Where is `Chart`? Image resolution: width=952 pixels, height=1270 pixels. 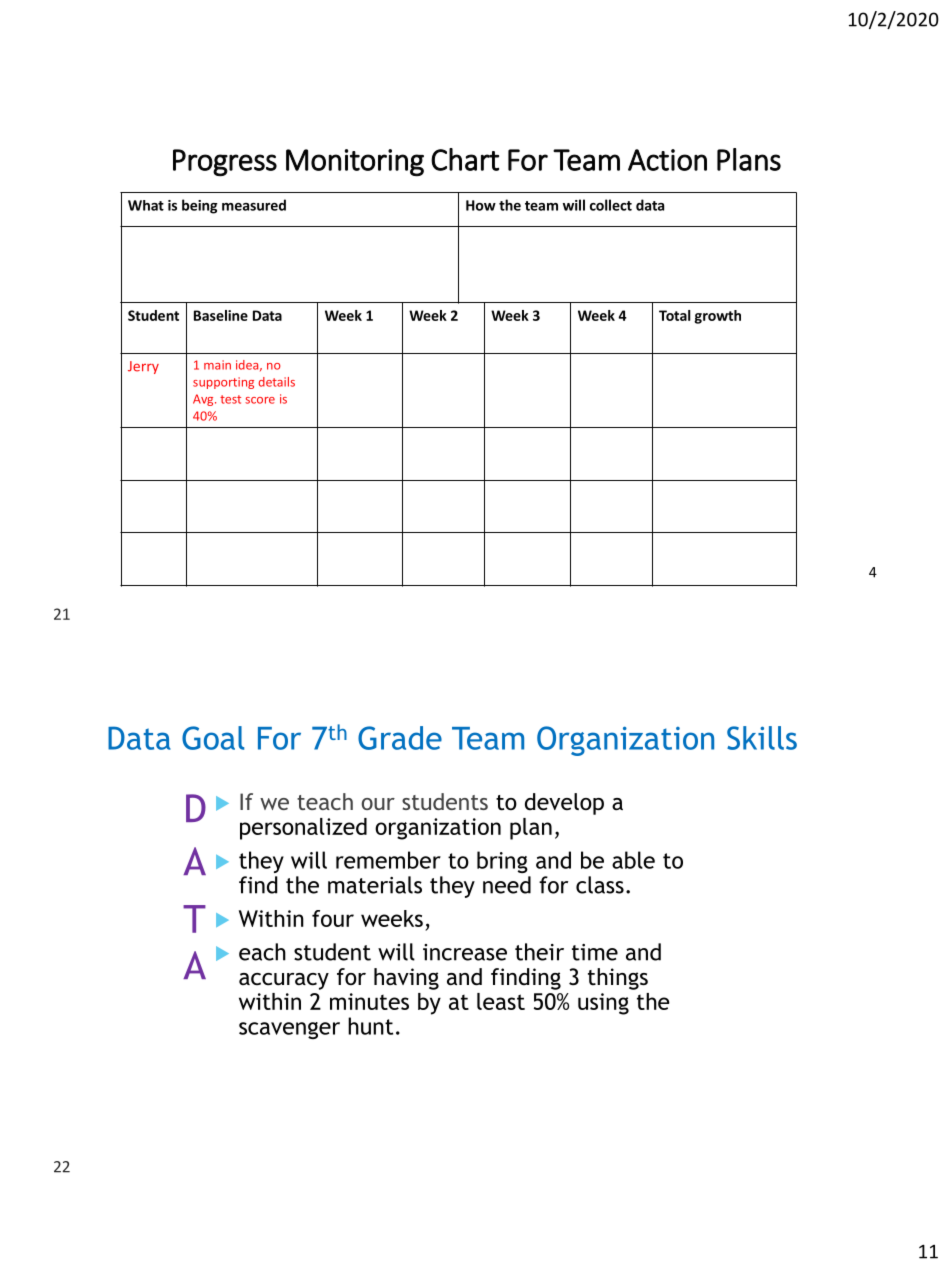
Chart is located at coordinates (465, 159).
